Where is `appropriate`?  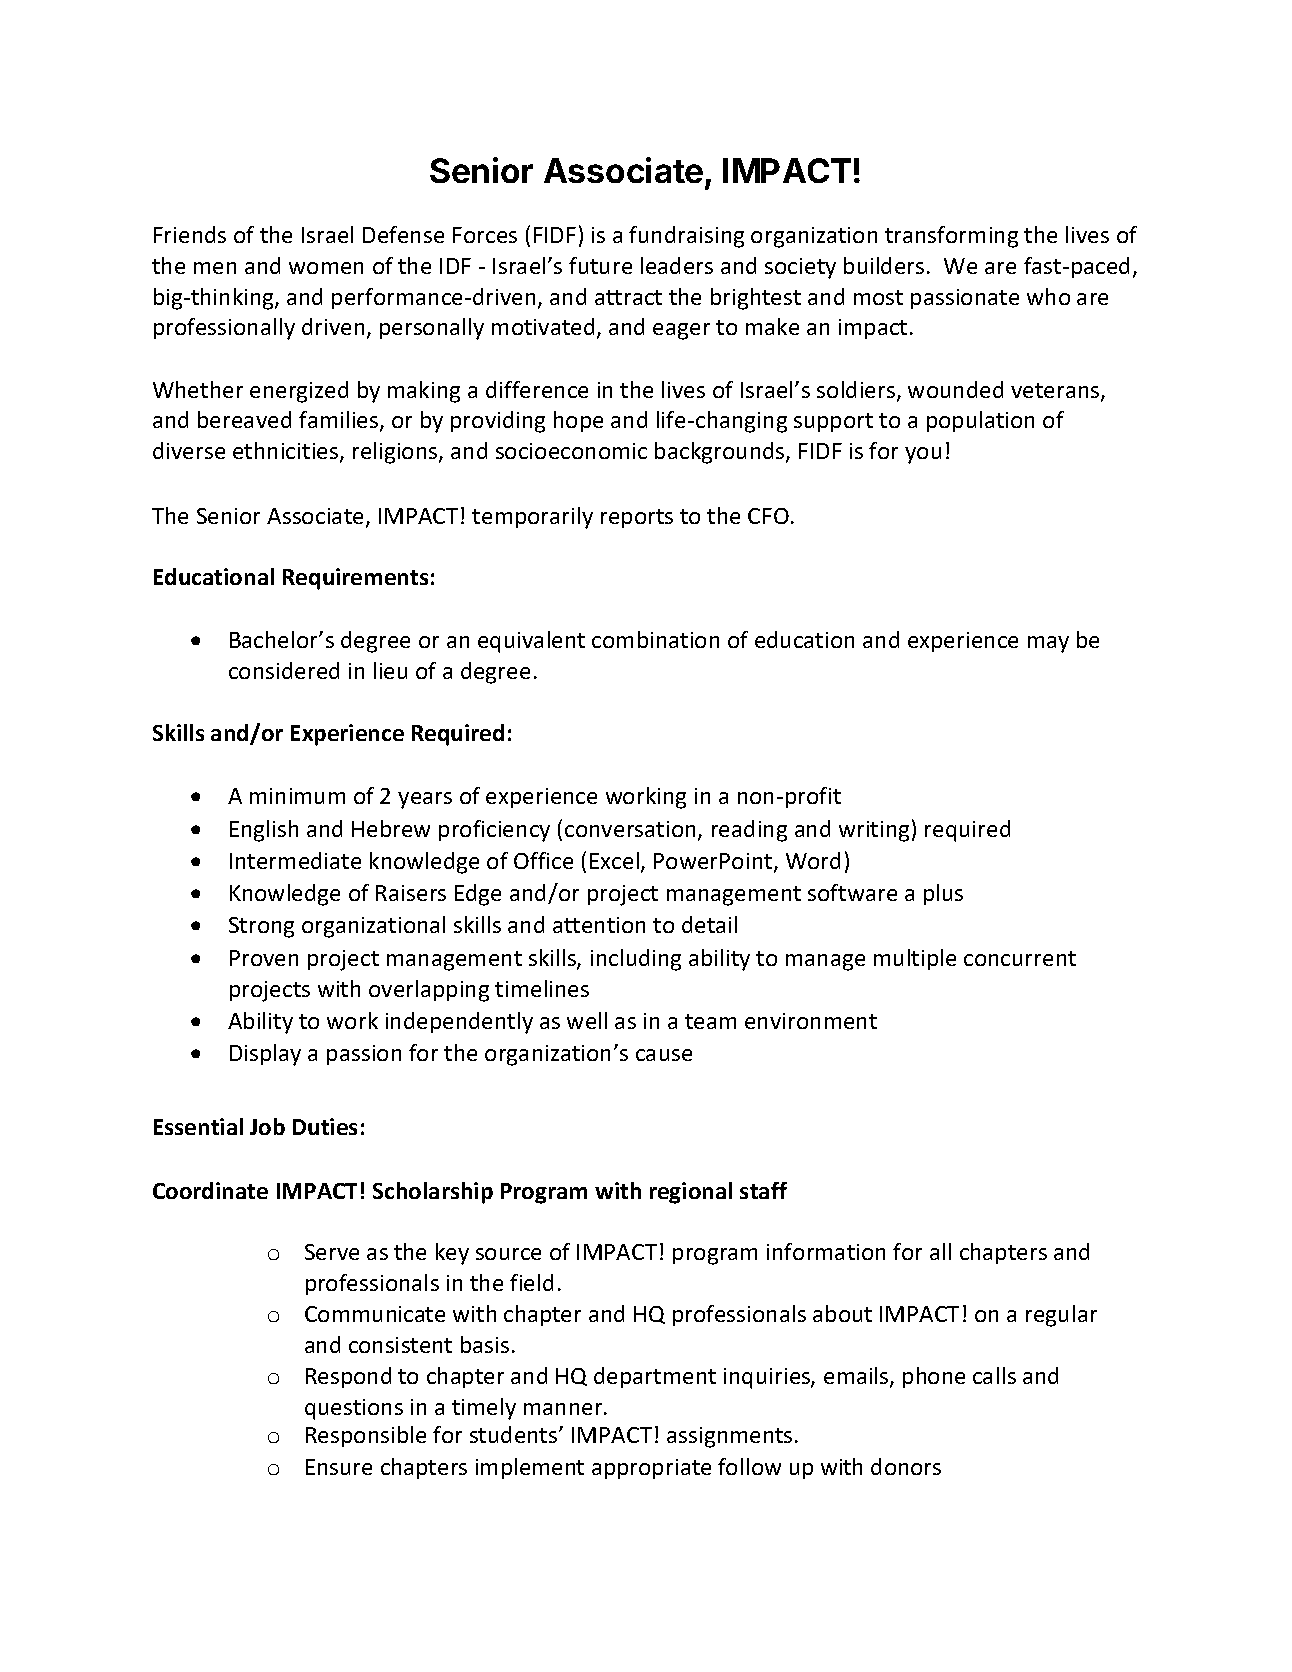
appropriate is located at coordinates (651, 1469).
